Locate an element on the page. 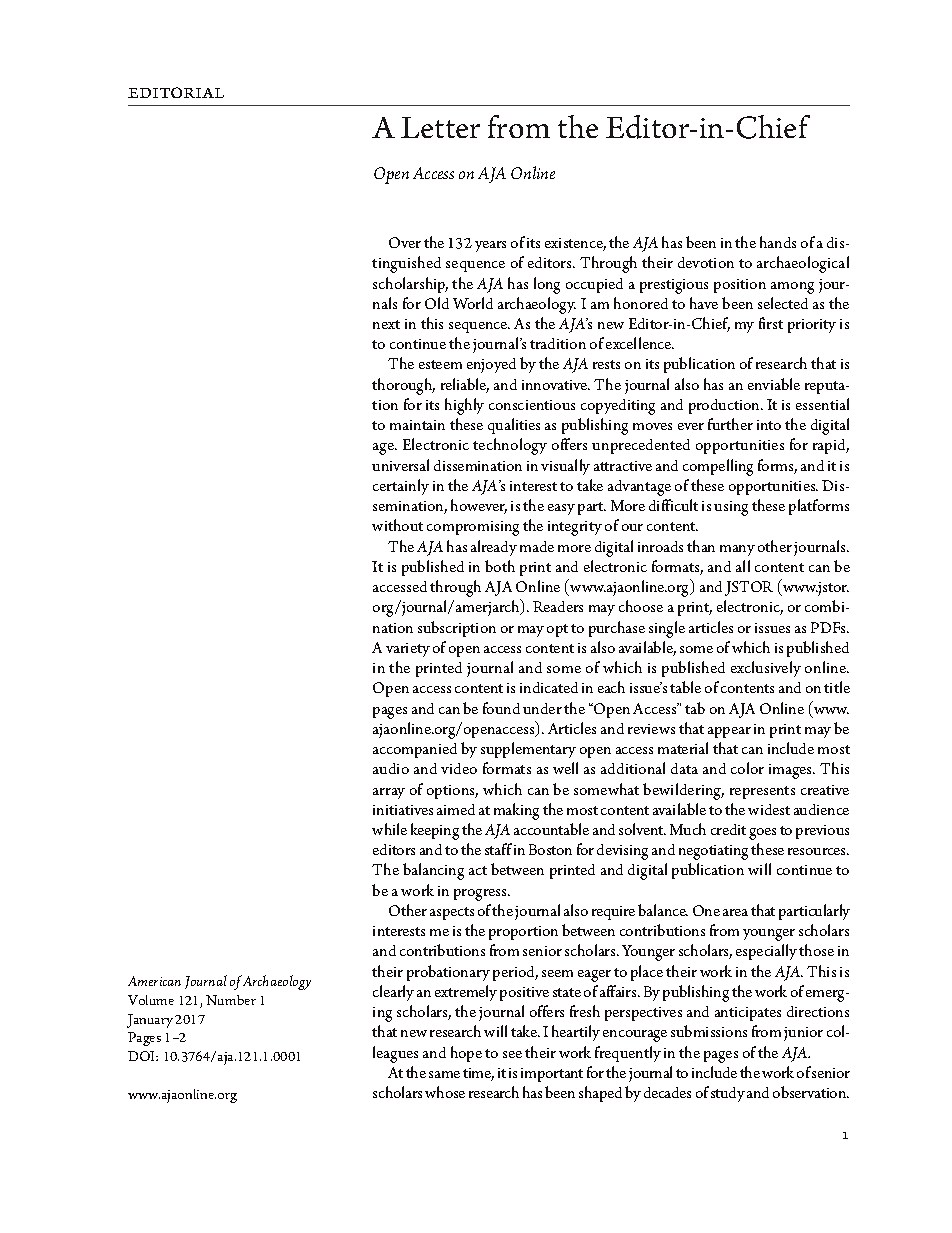  Number is located at coordinates (231, 1000).
